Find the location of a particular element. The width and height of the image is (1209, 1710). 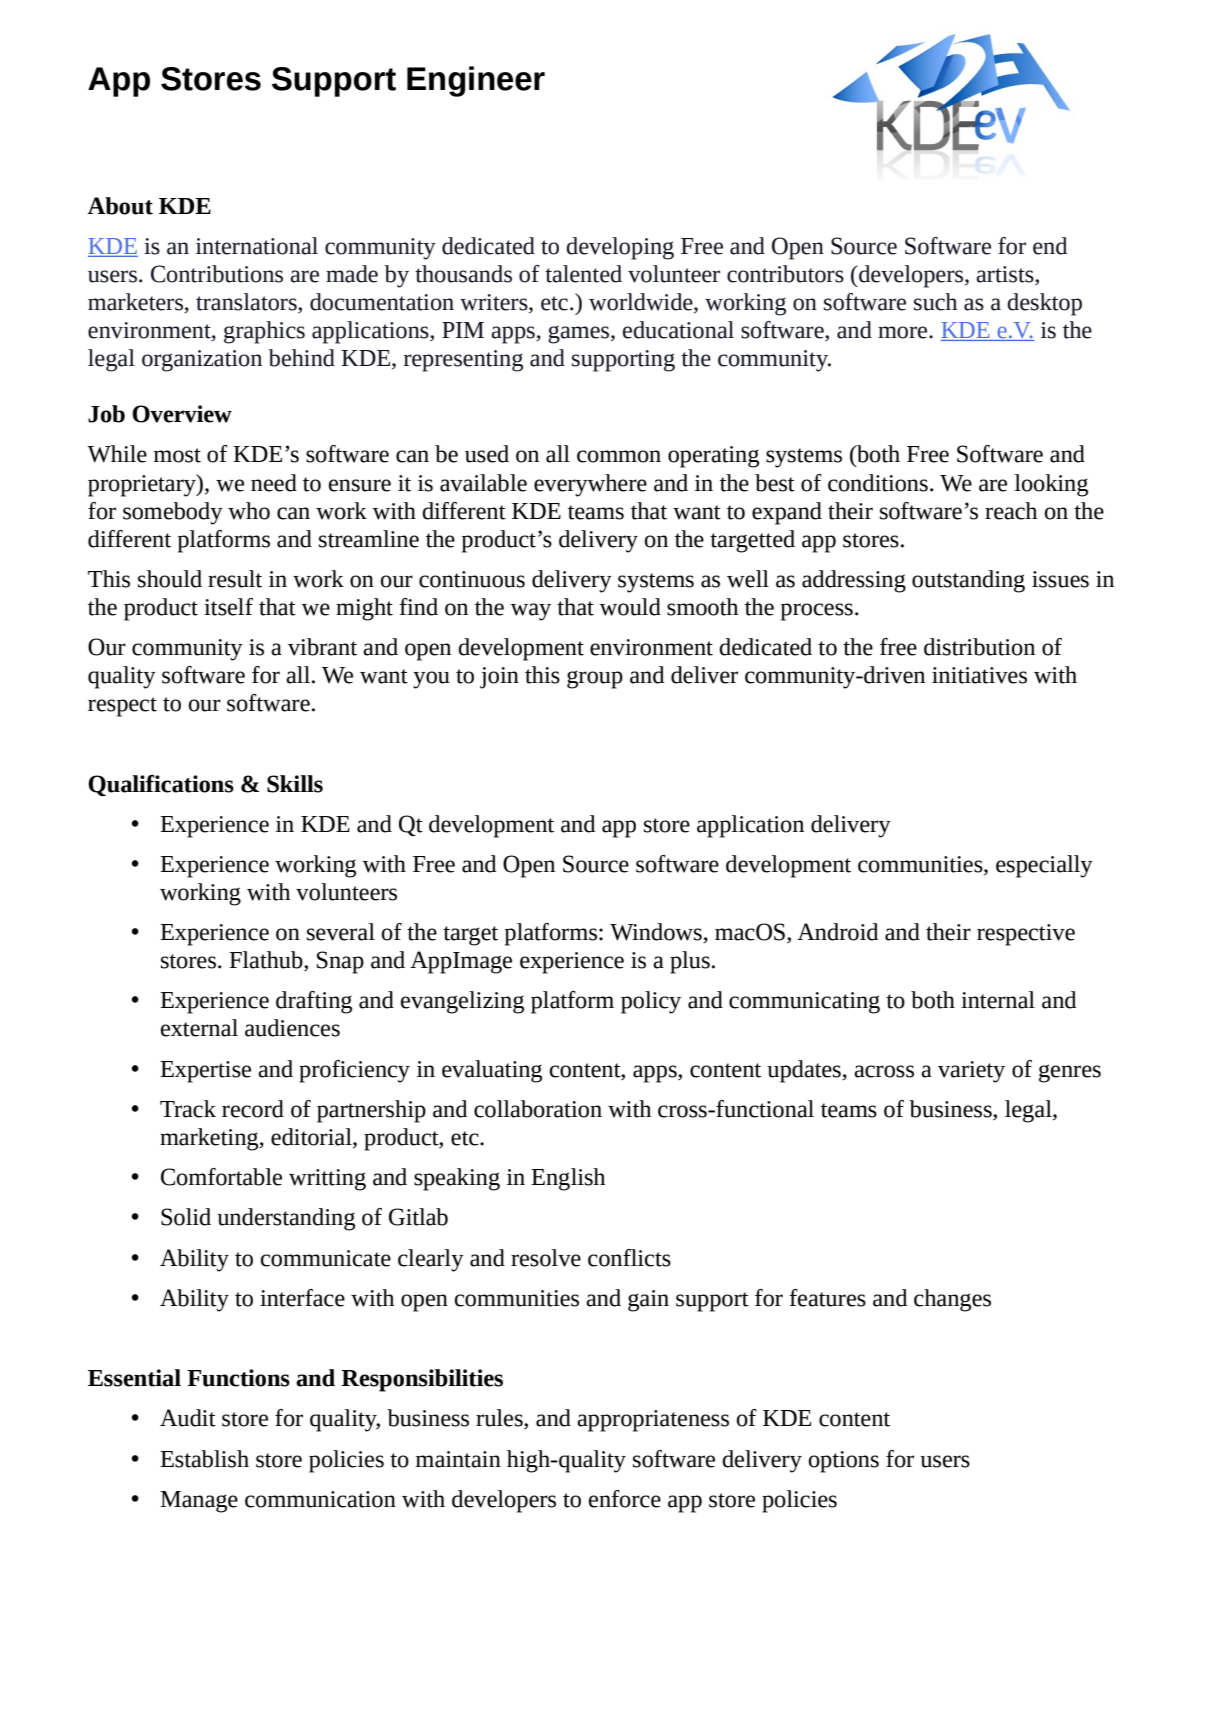

Engineer is located at coordinates (476, 81).
